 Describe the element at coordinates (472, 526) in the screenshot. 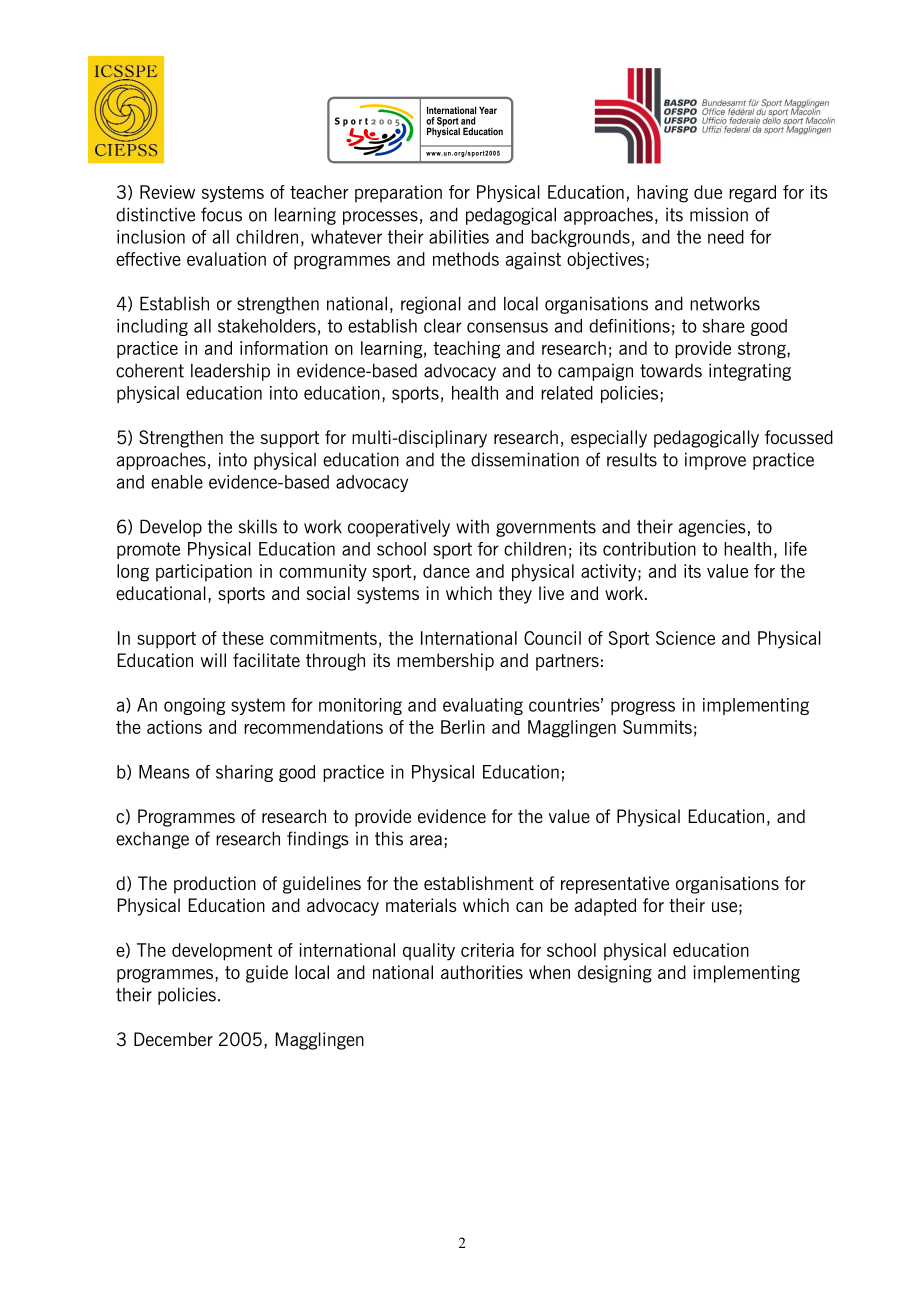

I see `with` at that location.
